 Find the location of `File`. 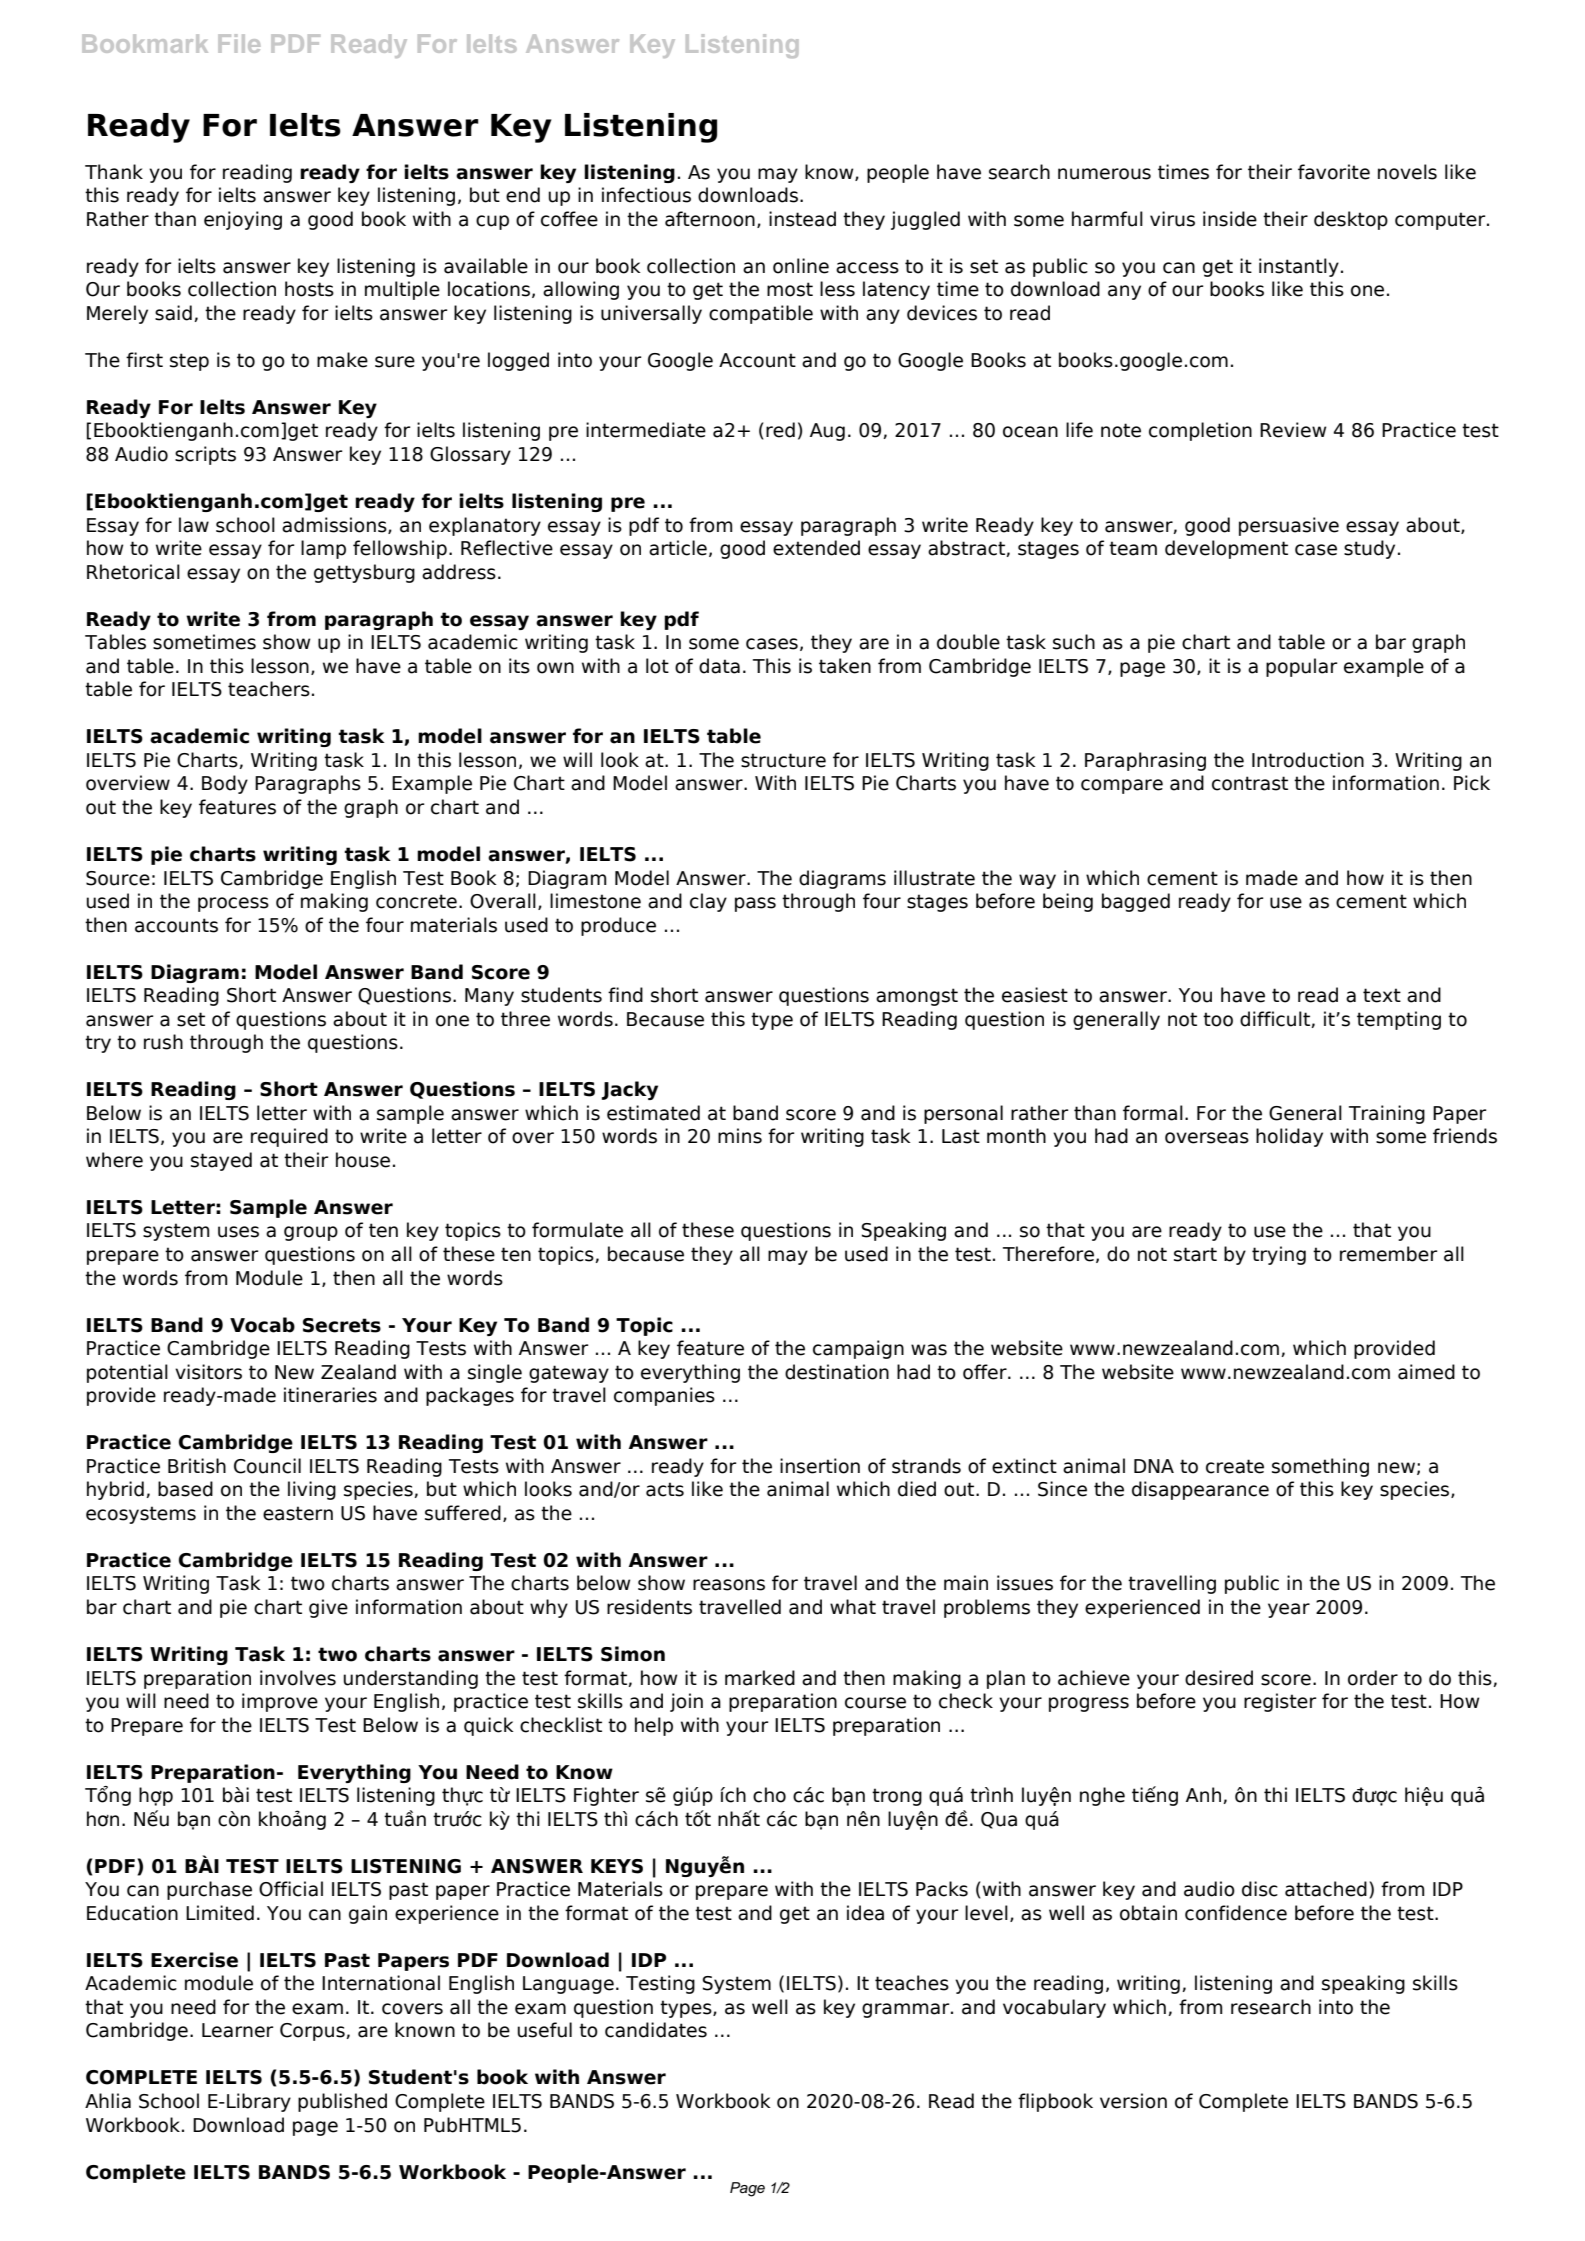

File is located at coordinates (239, 43).
